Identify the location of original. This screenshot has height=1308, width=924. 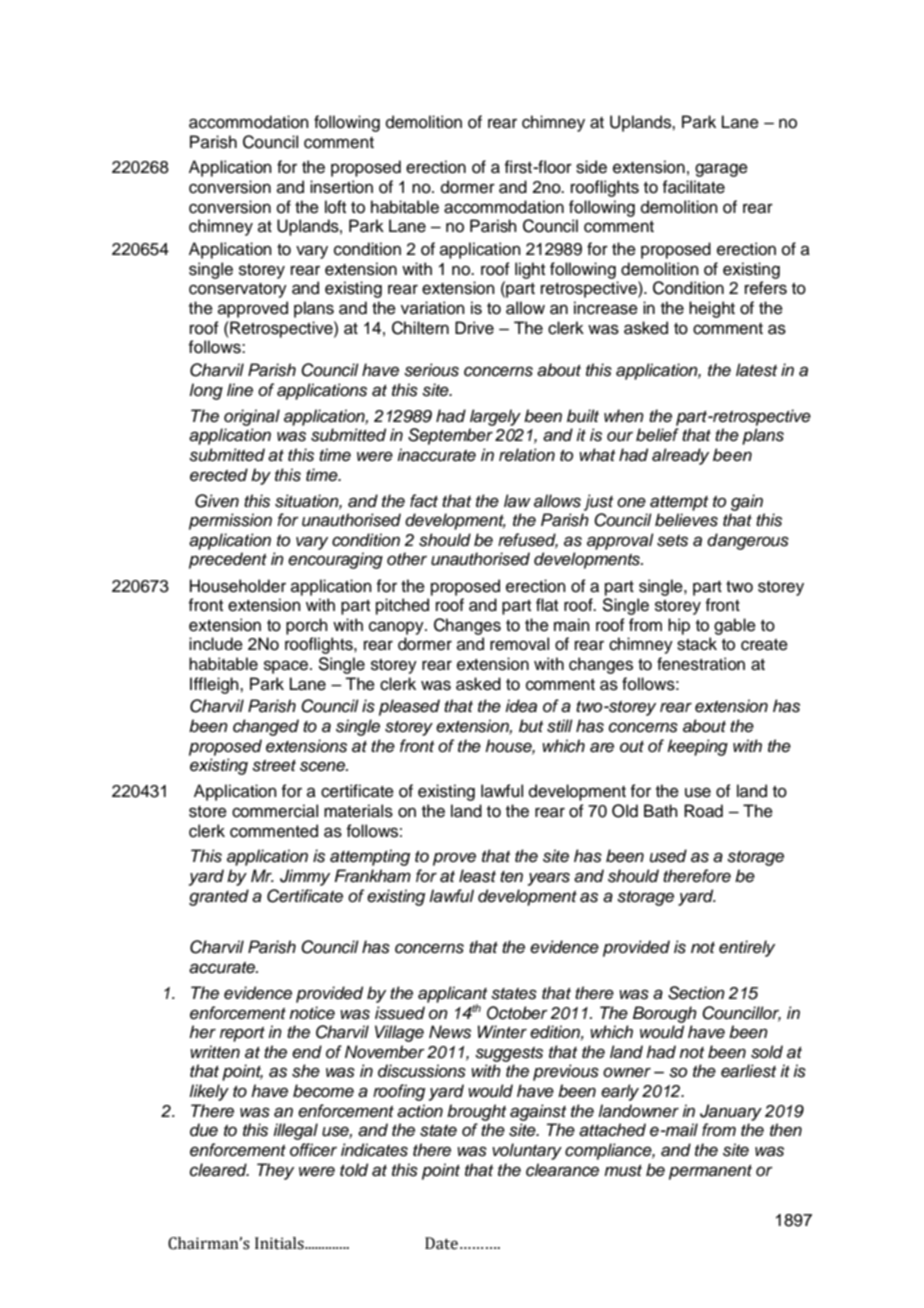
(252, 417).
